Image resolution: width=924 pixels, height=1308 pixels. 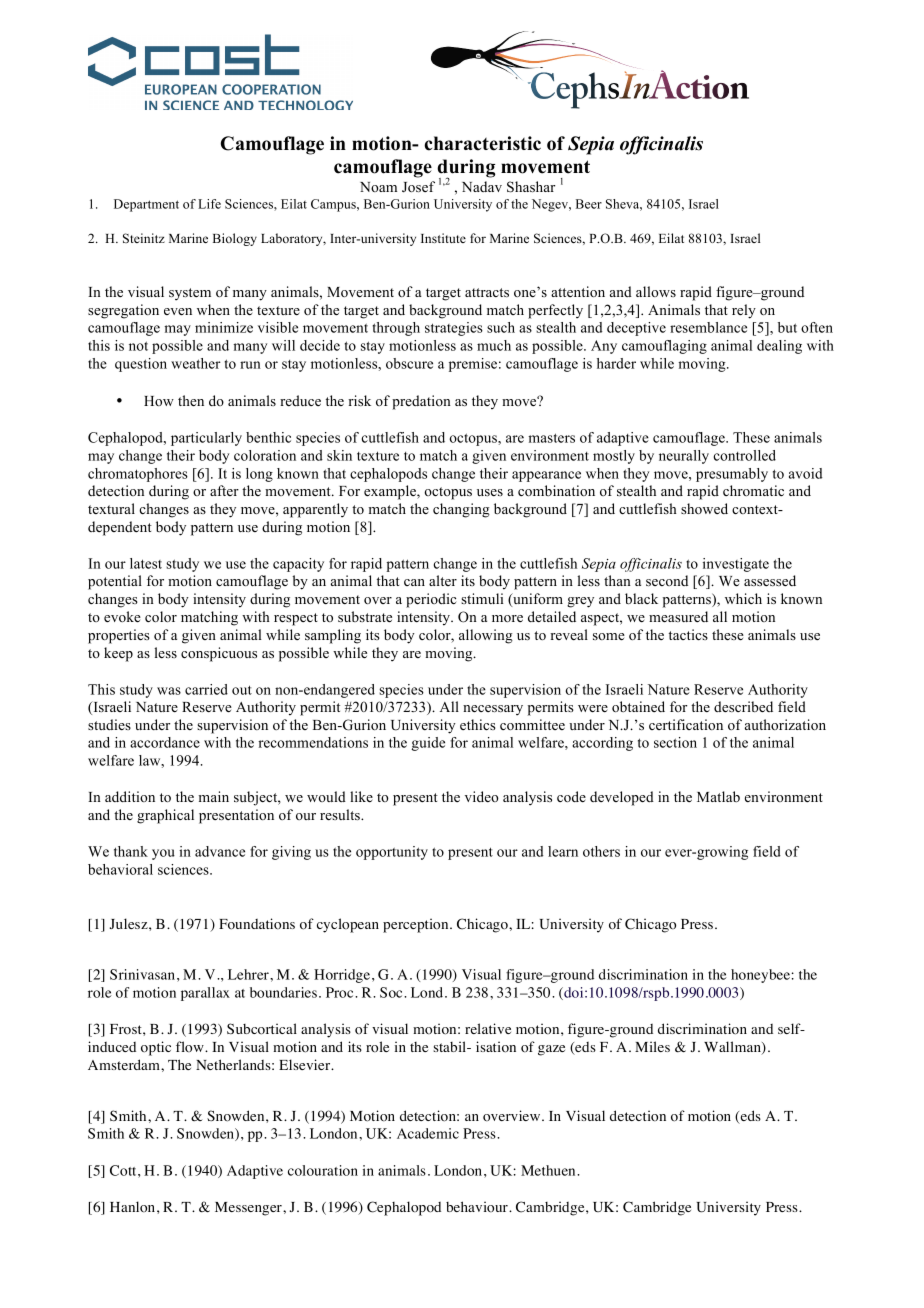 I want to click on Institute, so click(x=443, y=238).
